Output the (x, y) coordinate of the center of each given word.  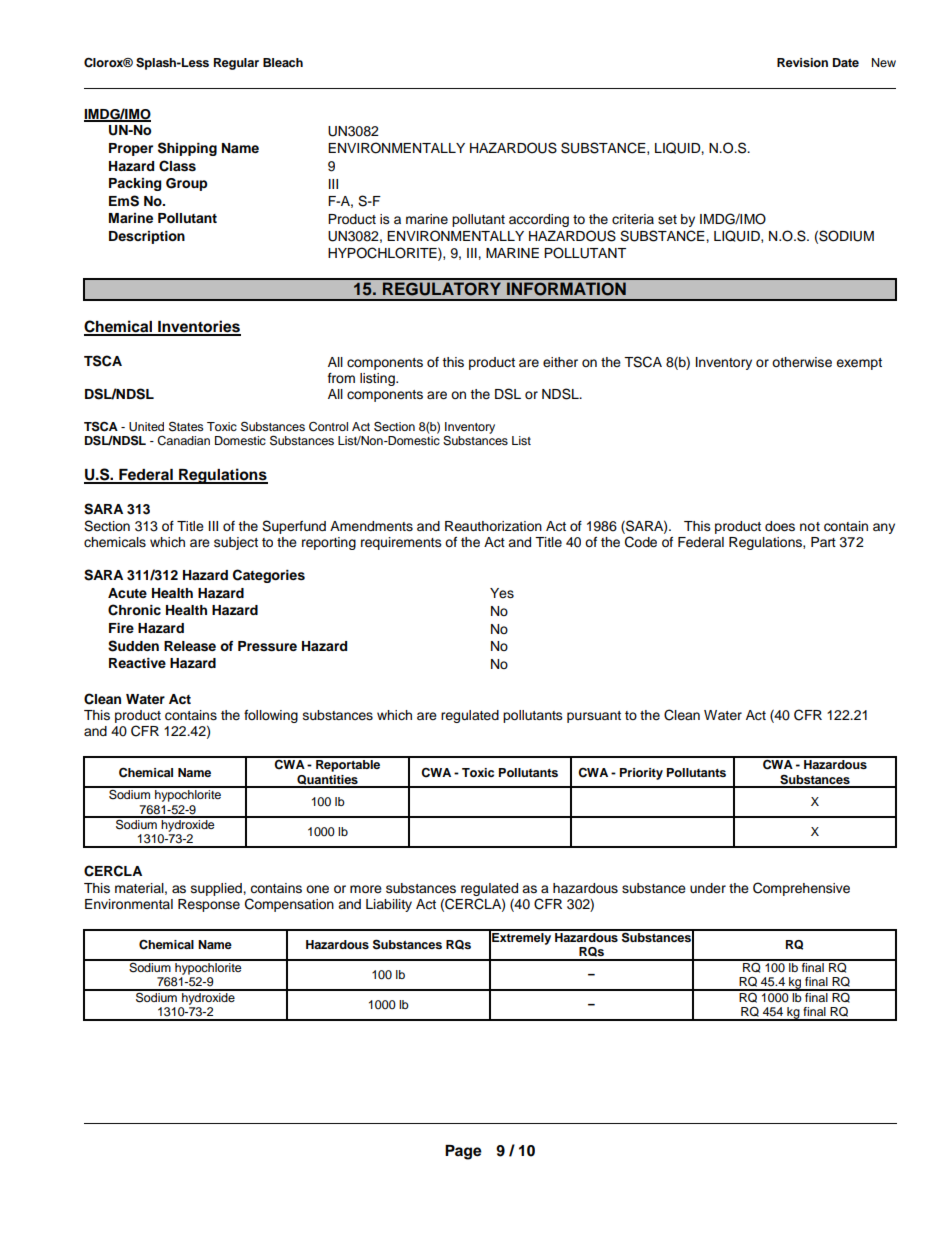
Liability (389, 905)
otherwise (802, 362)
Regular (236, 64)
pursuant (594, 717)
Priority (641, 774)
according (539, 220)
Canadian (183, 441)
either (560, 362)
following (271, 716)
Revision (802, 62)
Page (463, 1152)
